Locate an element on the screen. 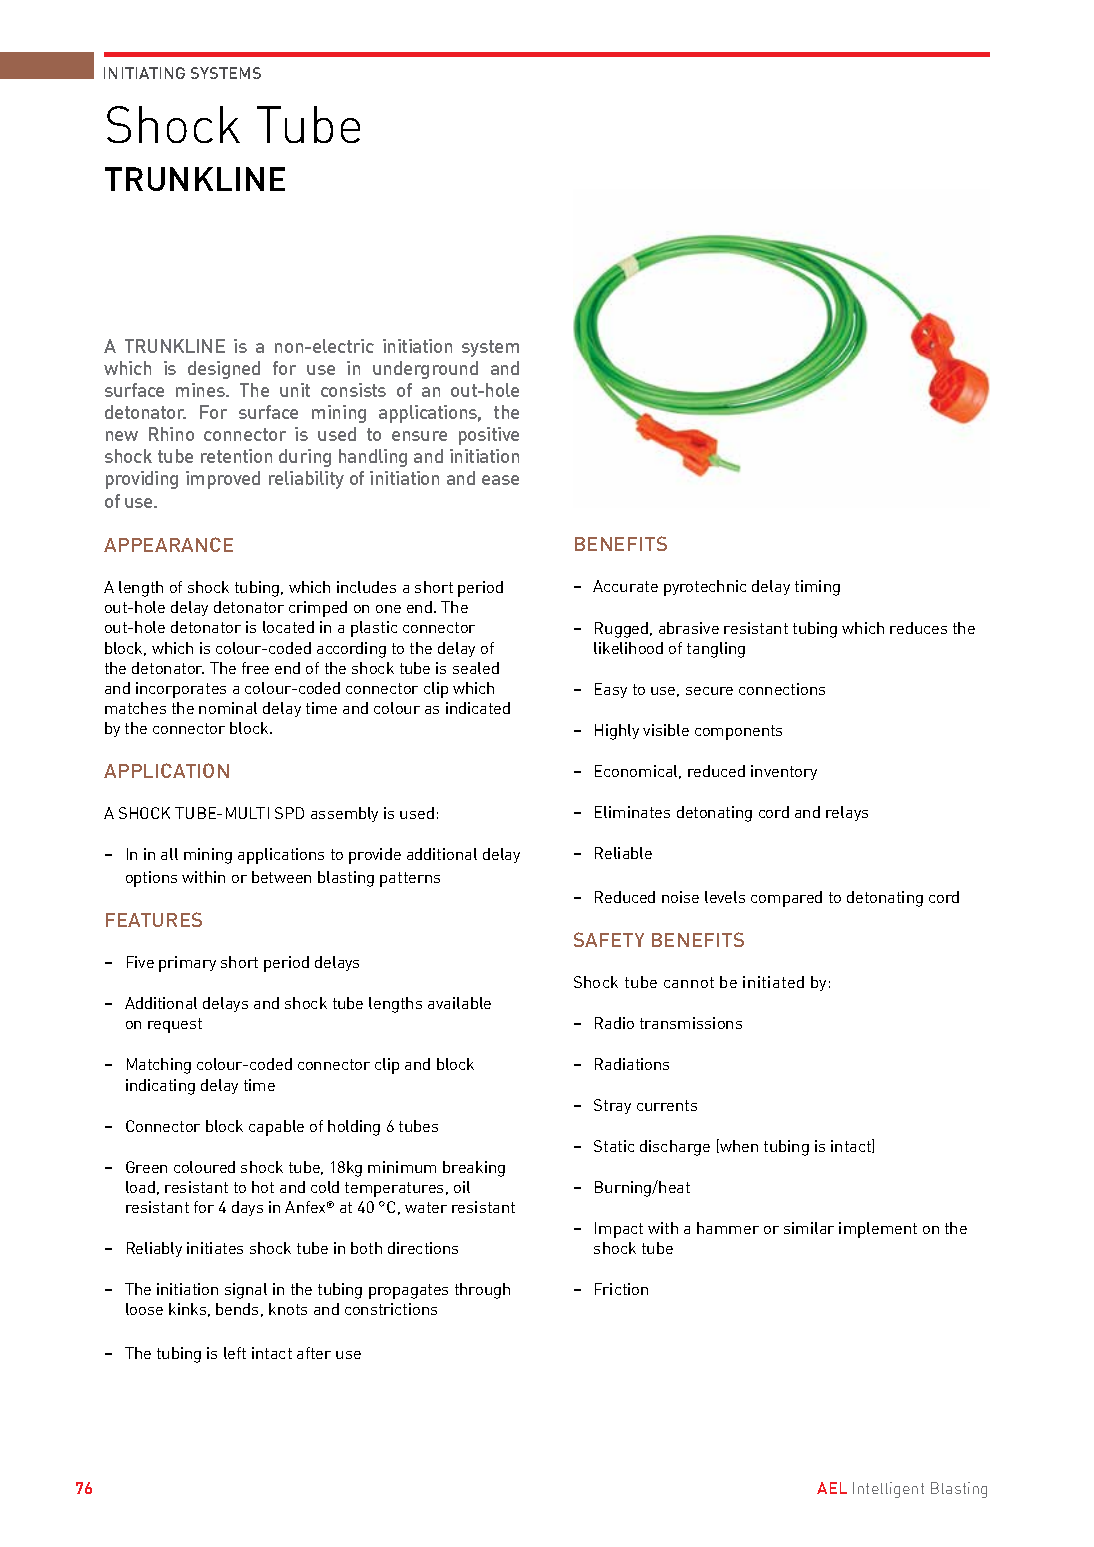  indicated is located at coordinates (478, 708).
